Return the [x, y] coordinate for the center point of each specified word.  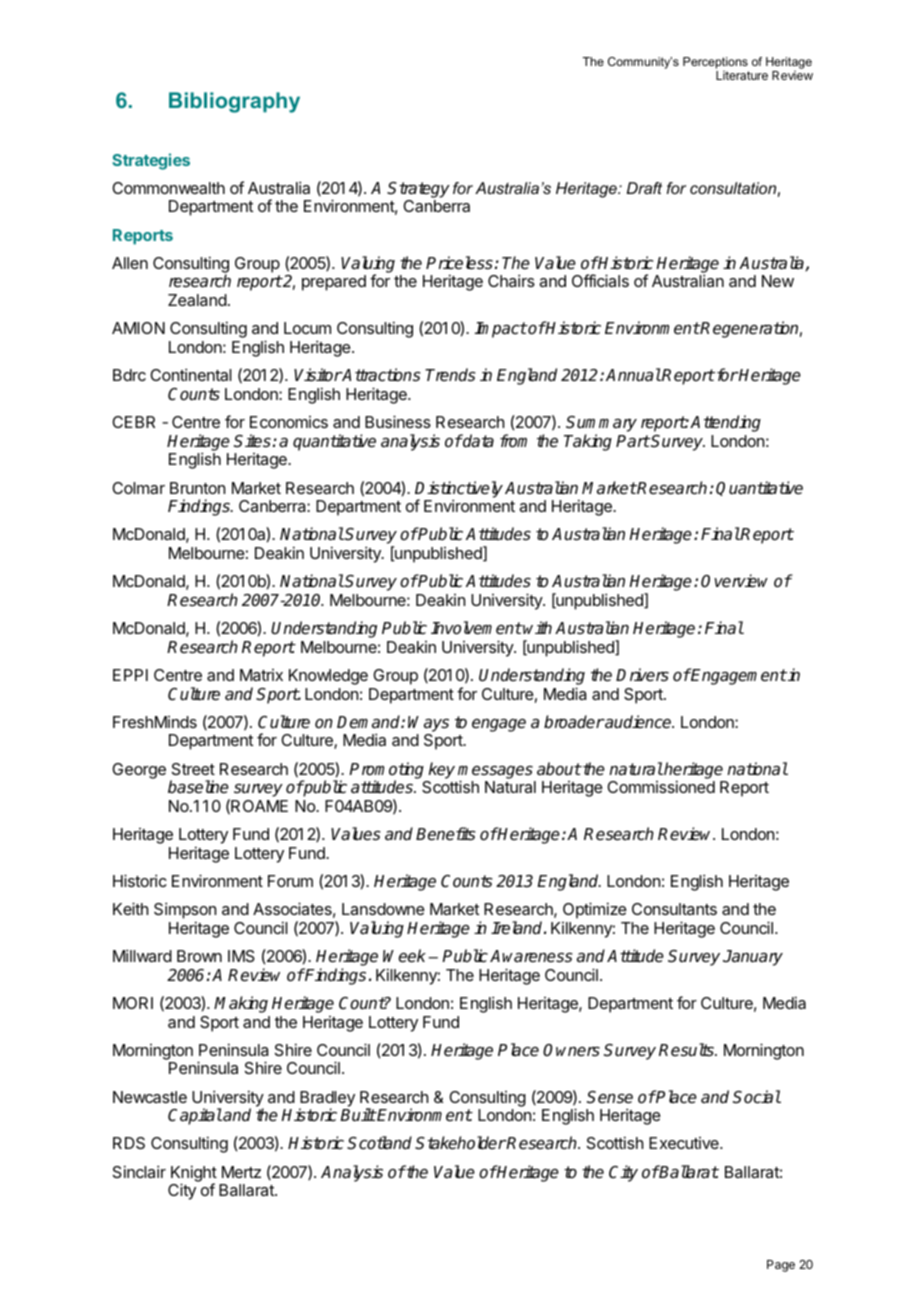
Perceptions [715, 63]
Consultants [674, 909]
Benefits [446, 834]
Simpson [185, 912]
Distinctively [459, 490]
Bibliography [234, 102]
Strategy [418, 190]
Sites [252, 441]
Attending [725, 423]
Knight [194, 1174]
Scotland [379, 1143]
